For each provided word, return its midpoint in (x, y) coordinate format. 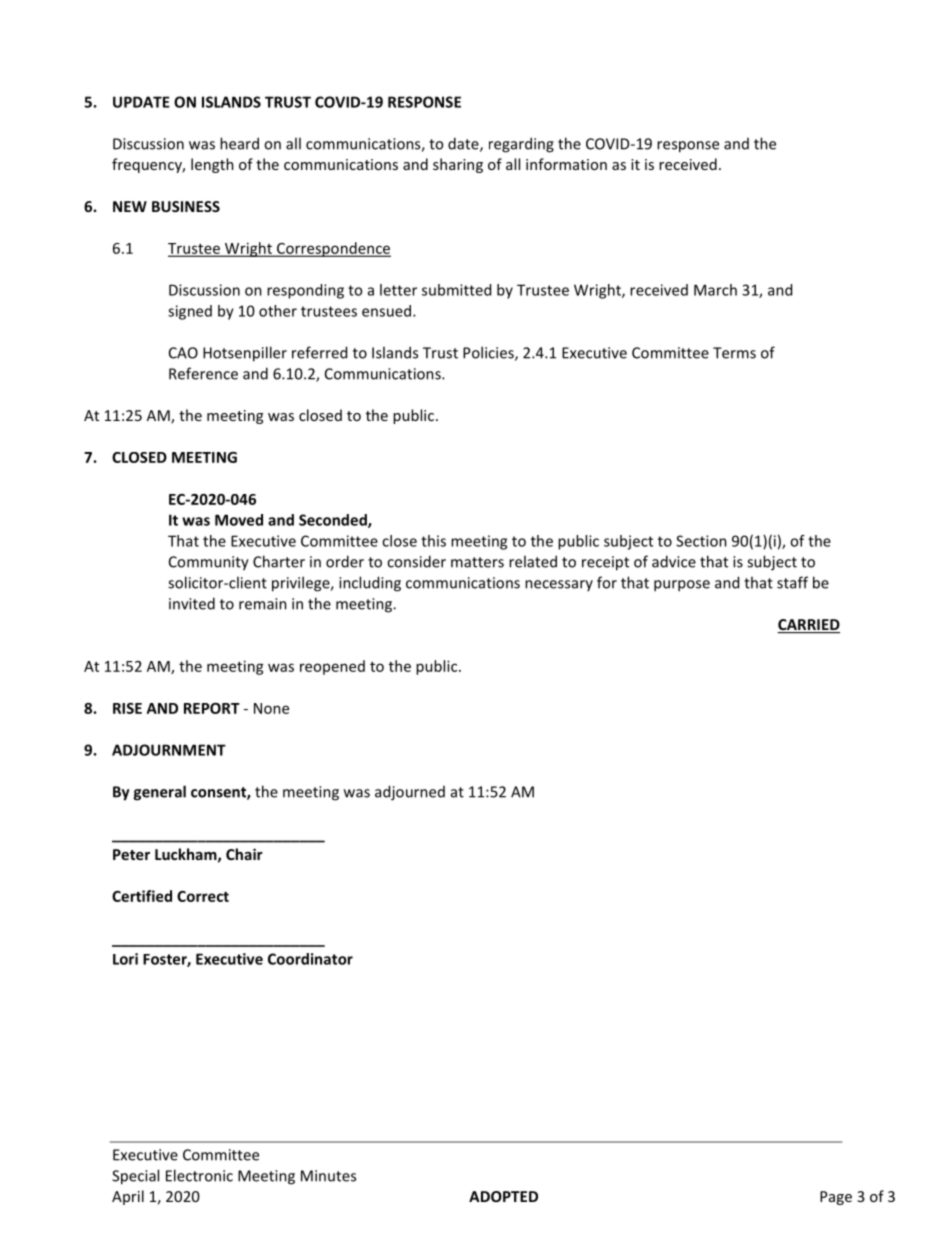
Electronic (199, 1175)
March (715, 290)
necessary (559, 585)
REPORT (212, 708)
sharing (458, 165)
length (212, 165)
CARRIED (808, 626)
